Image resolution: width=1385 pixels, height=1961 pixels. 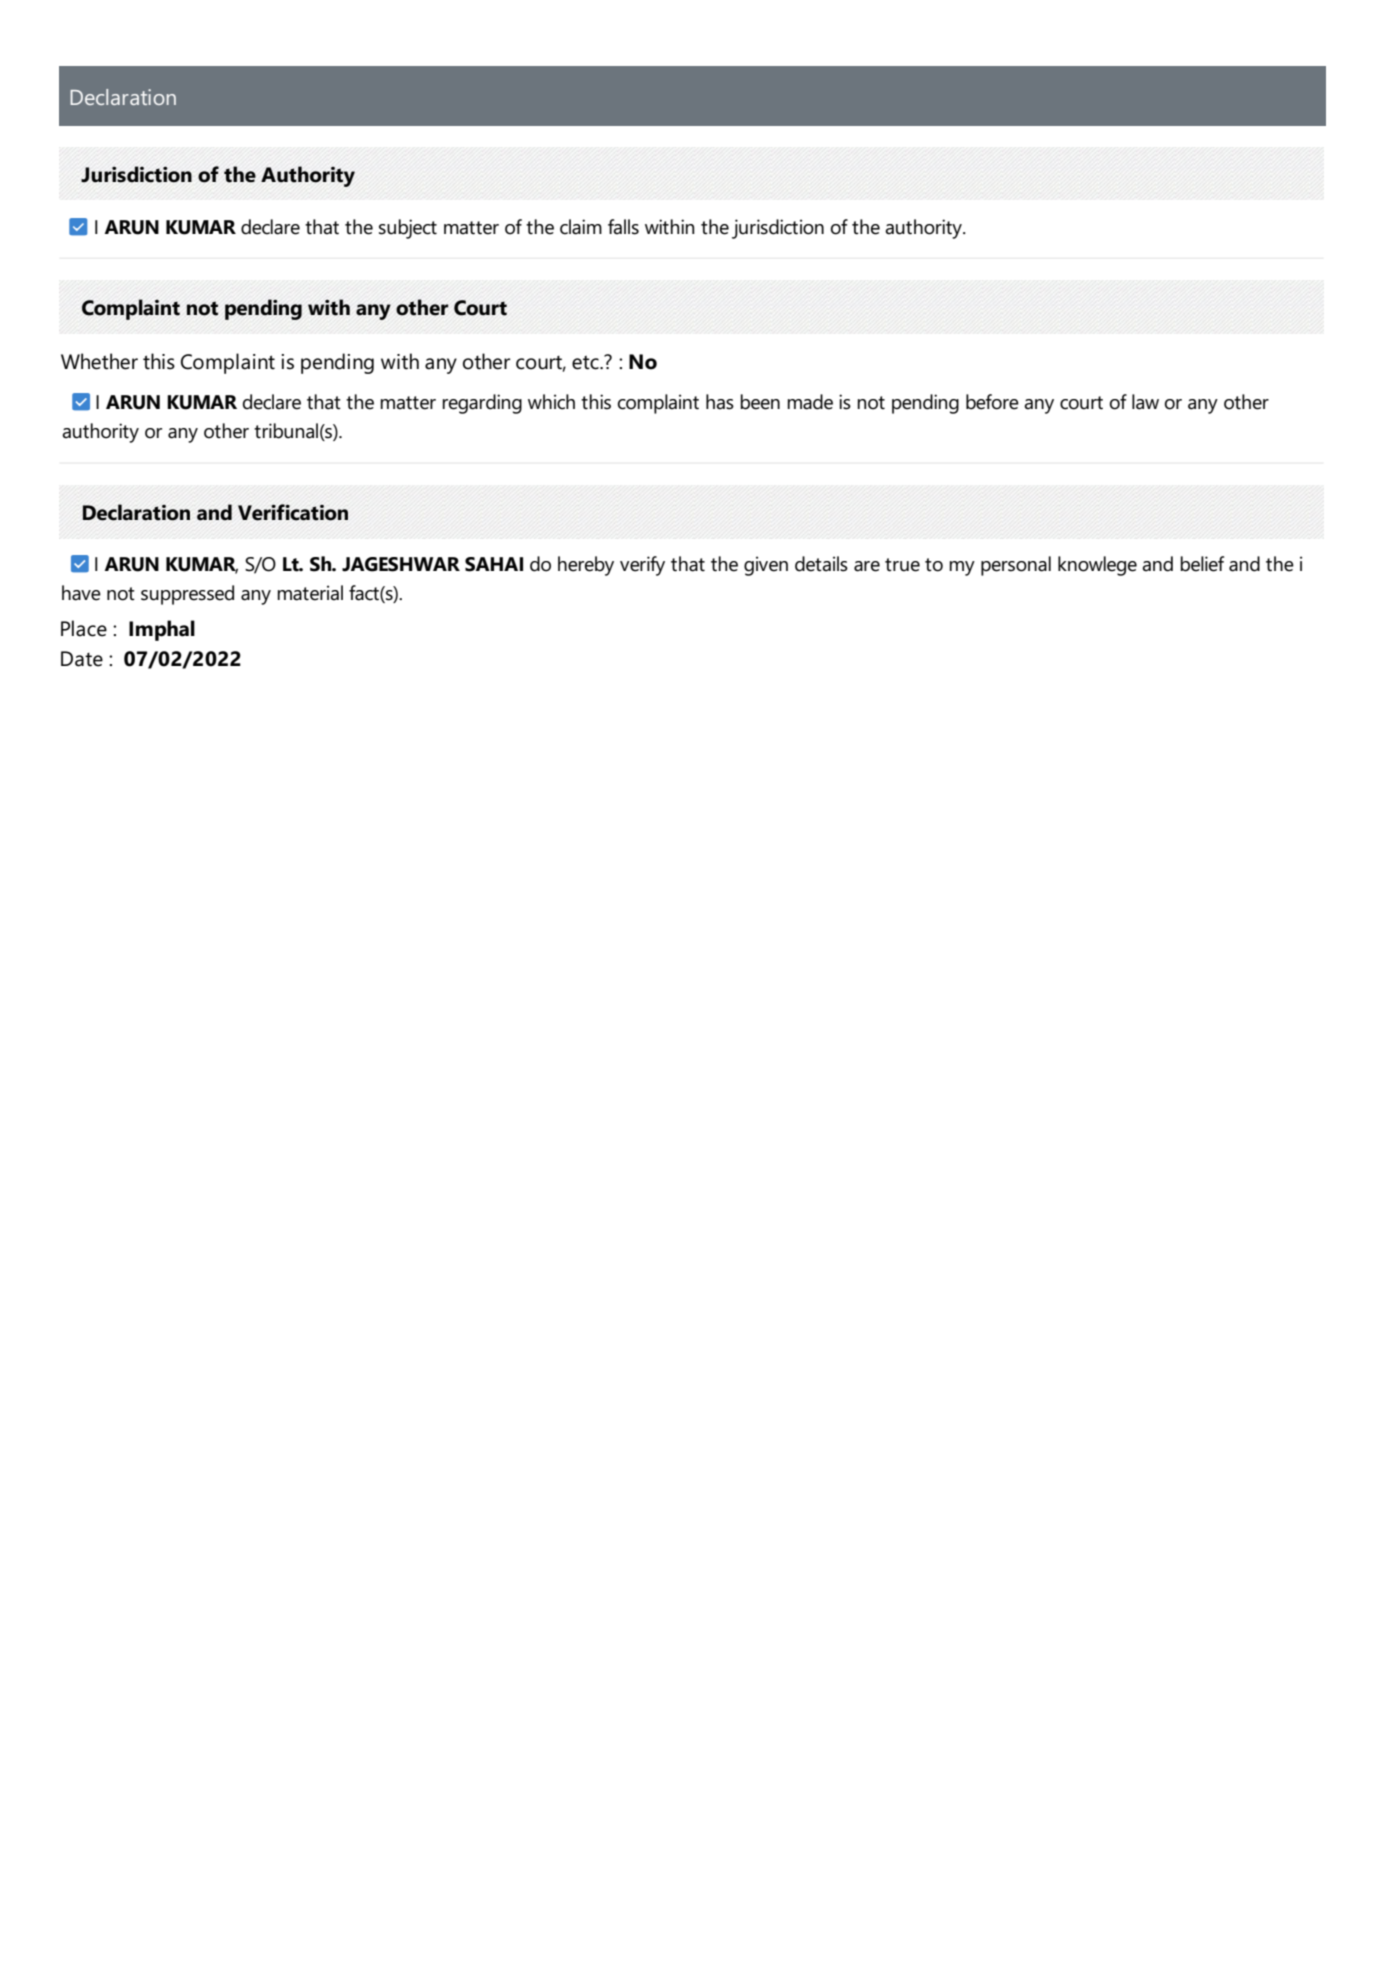 What do you see at coordinates (99, 361) in the page?
I see `Whether` at bounding box center [99, 361].
